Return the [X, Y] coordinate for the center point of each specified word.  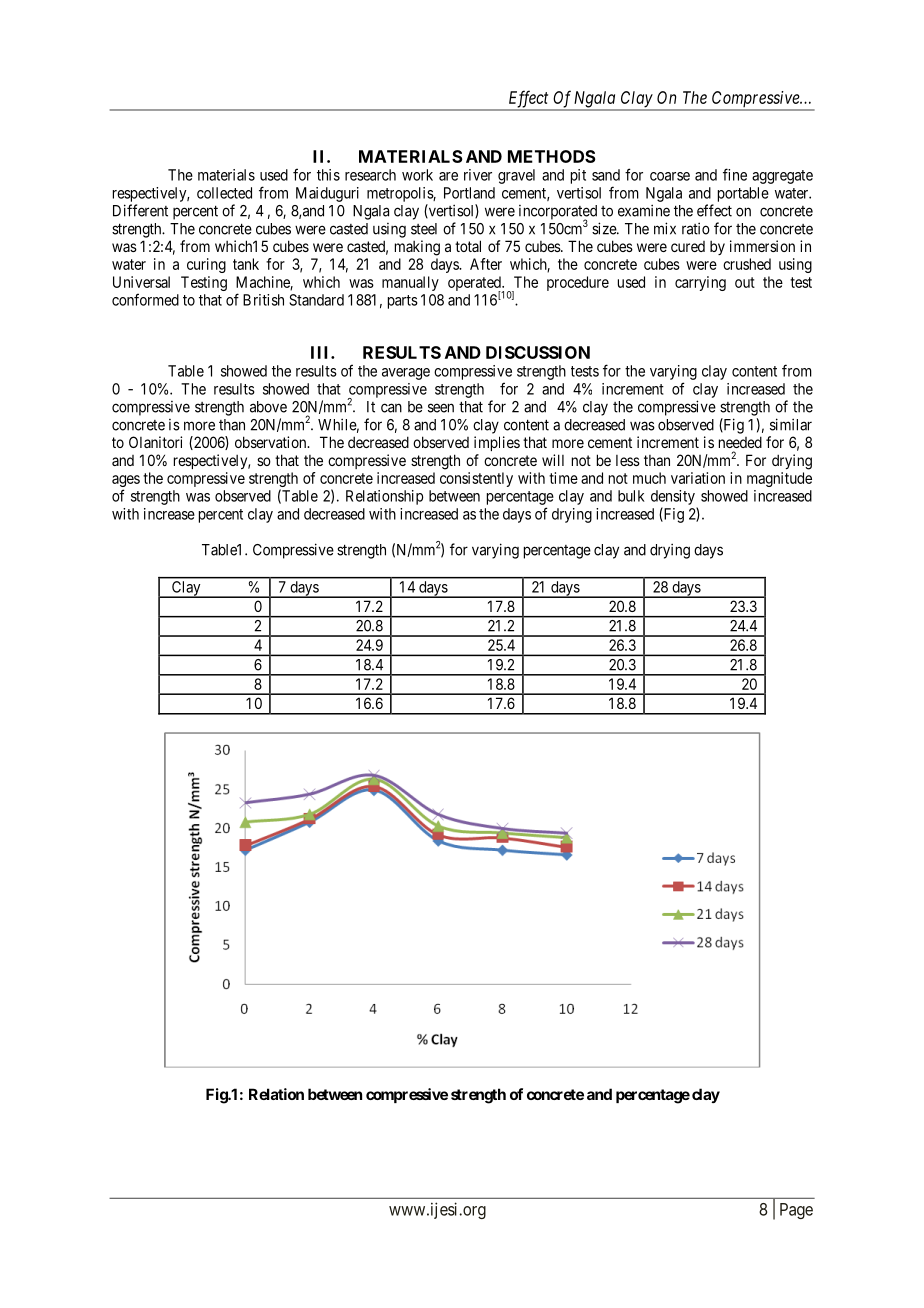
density [673, 497]
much [649, 478]
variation [698, 478]
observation [272, 442]
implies [497, 443]
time [563, 478]
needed [740, 442]
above [268, 407]
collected [224, 193]
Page [796, 1211]
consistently [476, 479]
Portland [469, 193]
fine [735, 174]
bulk [631, 496]
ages [126, 482]
